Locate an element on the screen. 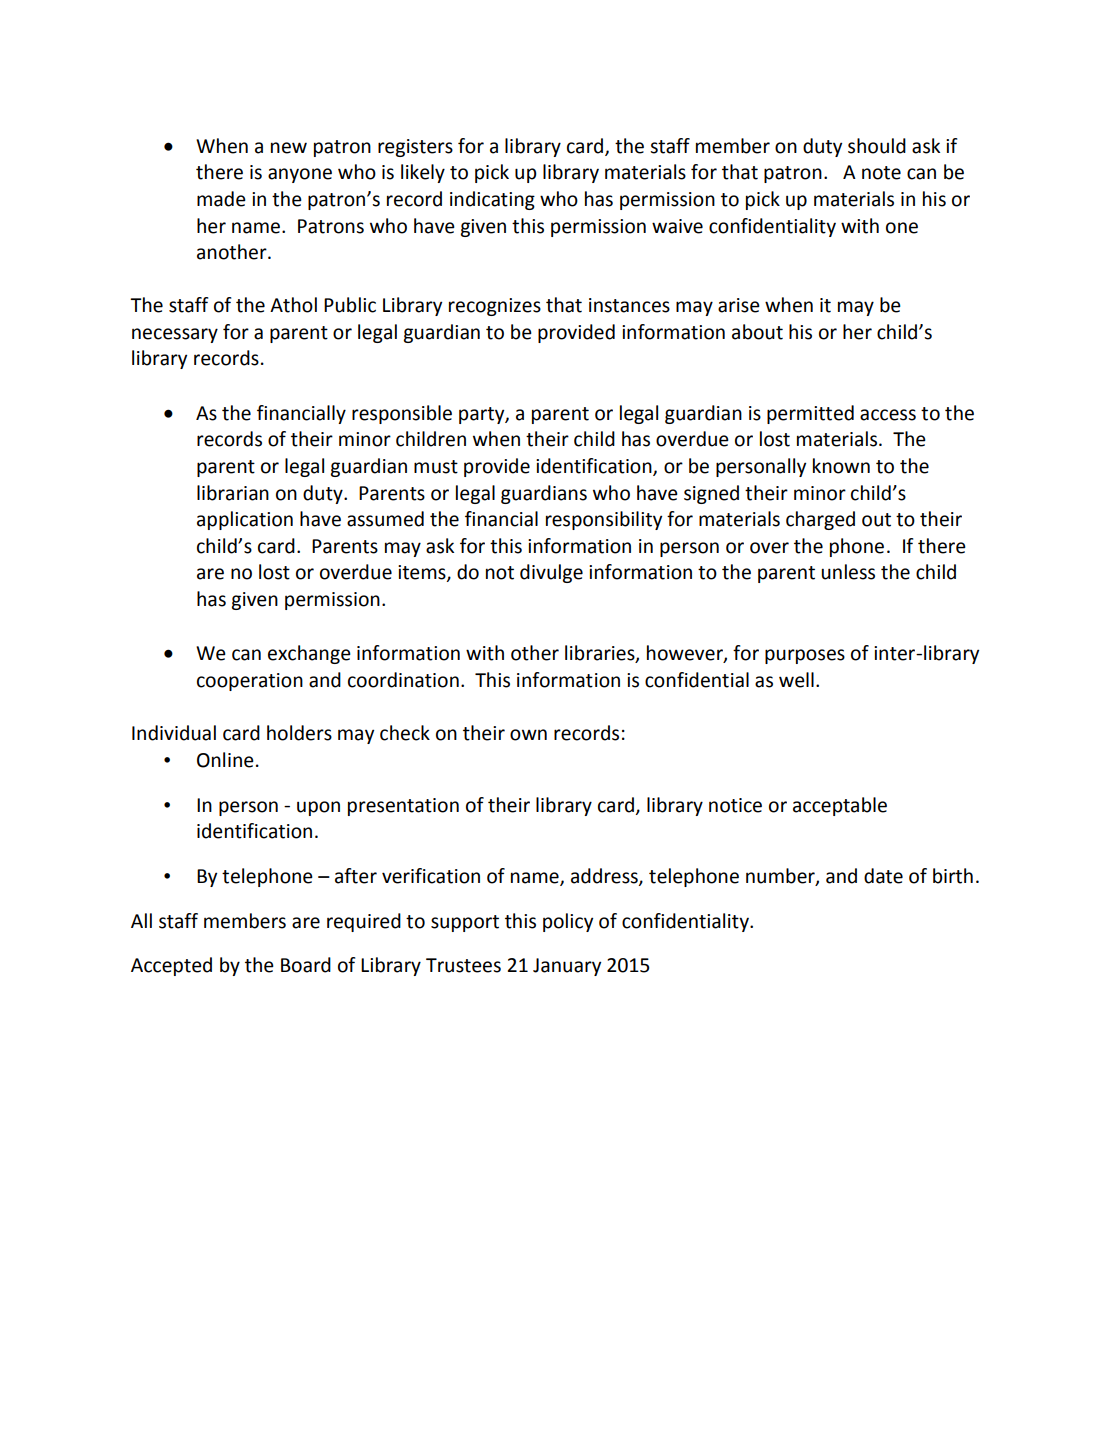  recognizes is located at coordinates (495, 307).
